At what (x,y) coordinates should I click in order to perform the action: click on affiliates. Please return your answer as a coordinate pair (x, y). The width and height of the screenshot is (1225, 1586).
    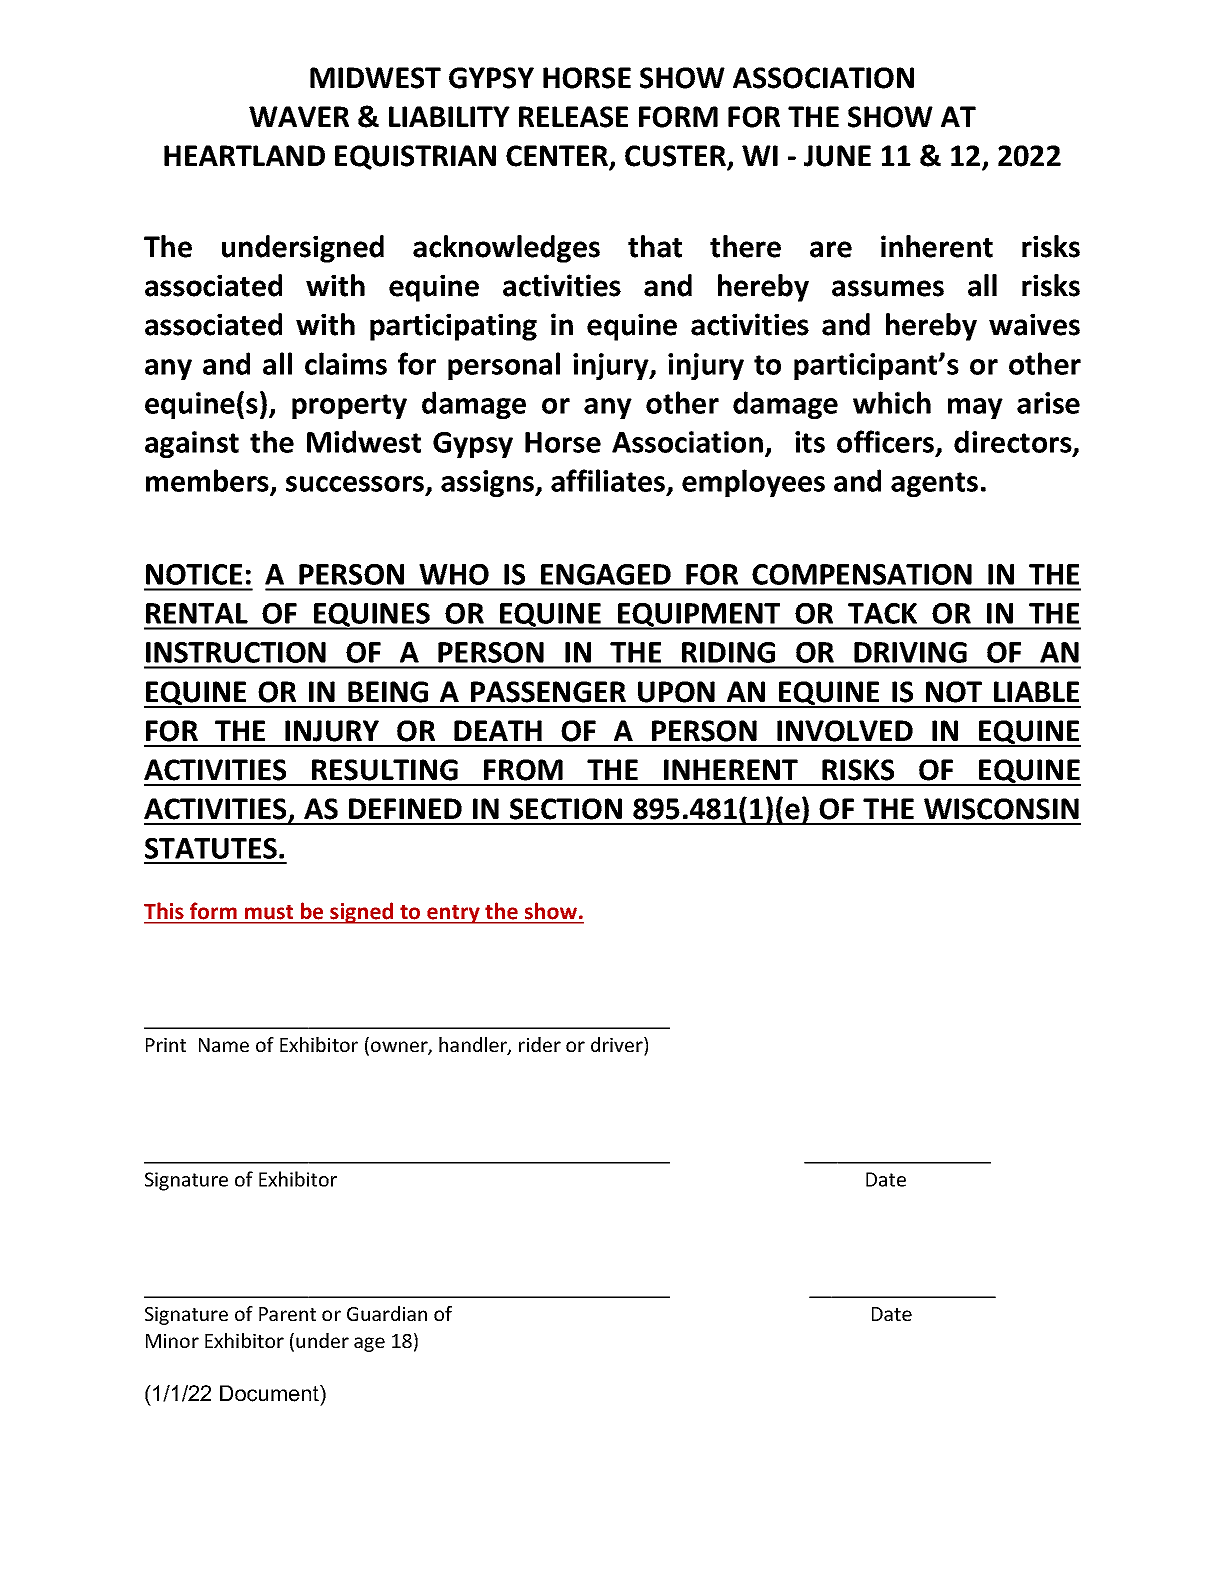
    Looking at the image, I should click on (609, 482).
